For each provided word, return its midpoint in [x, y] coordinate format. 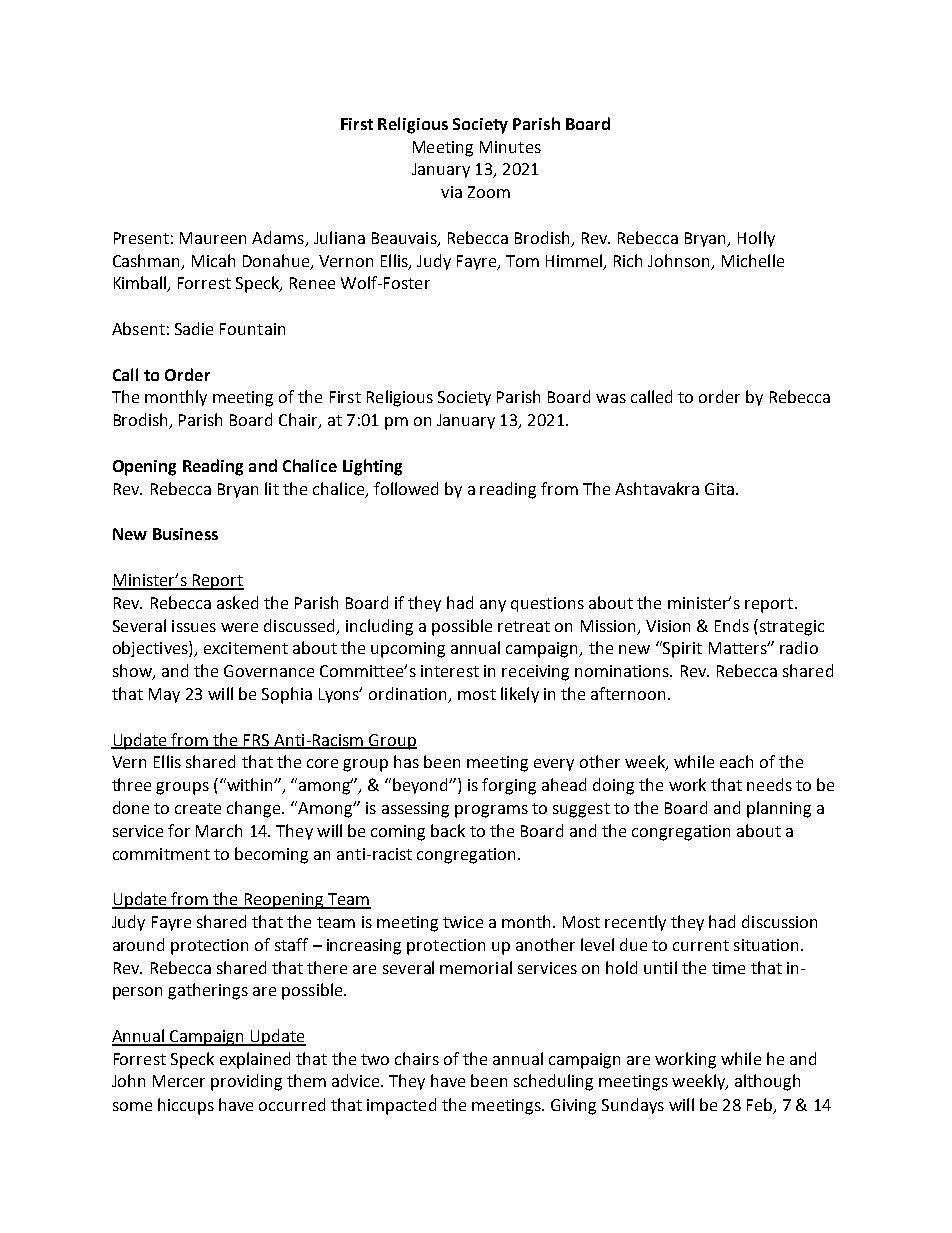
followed [406, 488]
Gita [719, 489]
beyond [422, 786]
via [451, 192]
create [198, 808]
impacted [401, 1106]
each [736, 761]
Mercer [179, 1081]
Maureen [213, 238]
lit [272, 488]
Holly [756, 239]
